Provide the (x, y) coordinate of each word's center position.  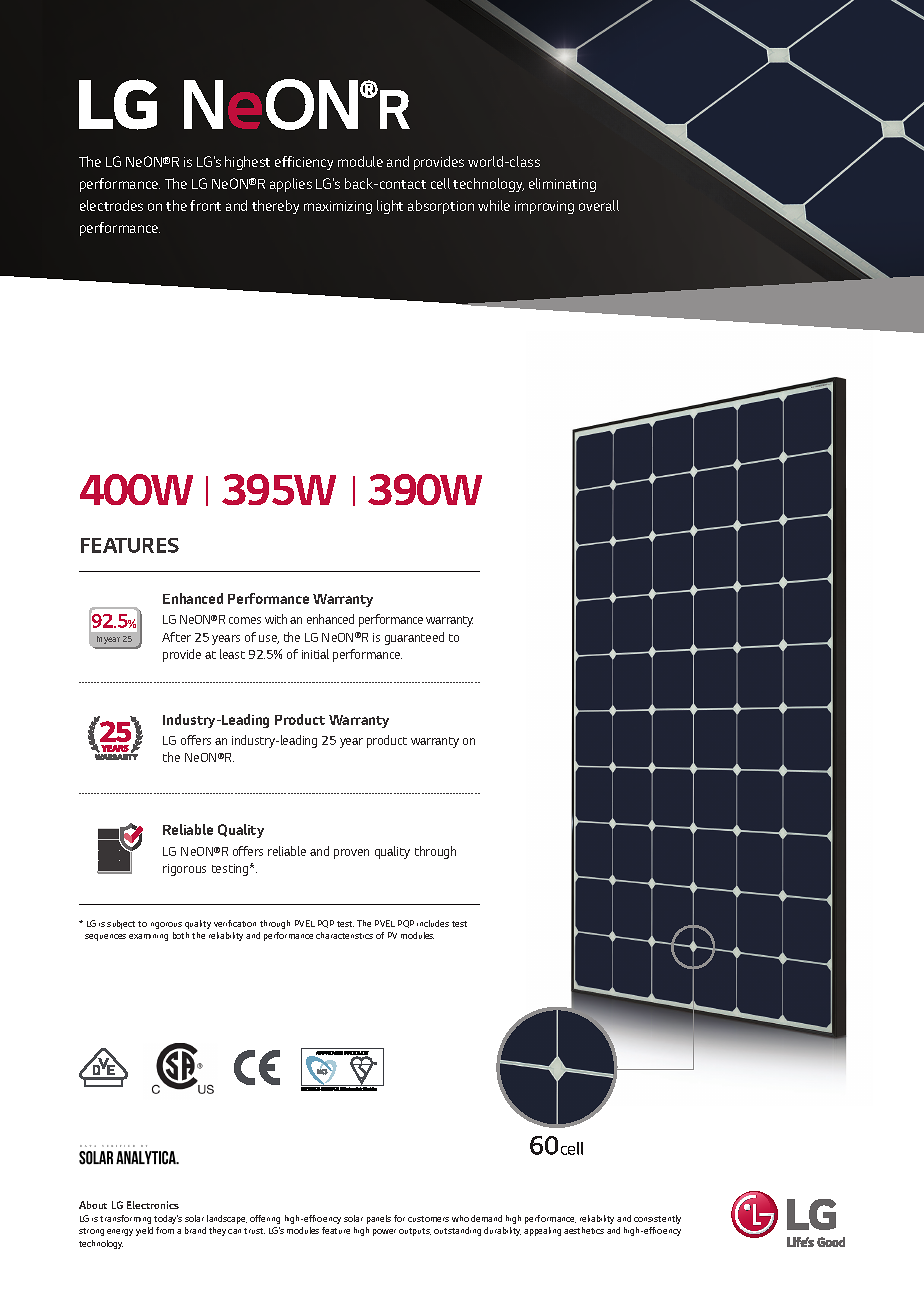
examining (148, 937)
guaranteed (414, 638)
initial (315, 654)
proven (351, 854)
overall (599, 205)
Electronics (153, 1205)
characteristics (344, 935)
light (390, 207)
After (176, 637)
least (232, 654)
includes (433, 923)
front (205, 205)
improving (544, 207)
